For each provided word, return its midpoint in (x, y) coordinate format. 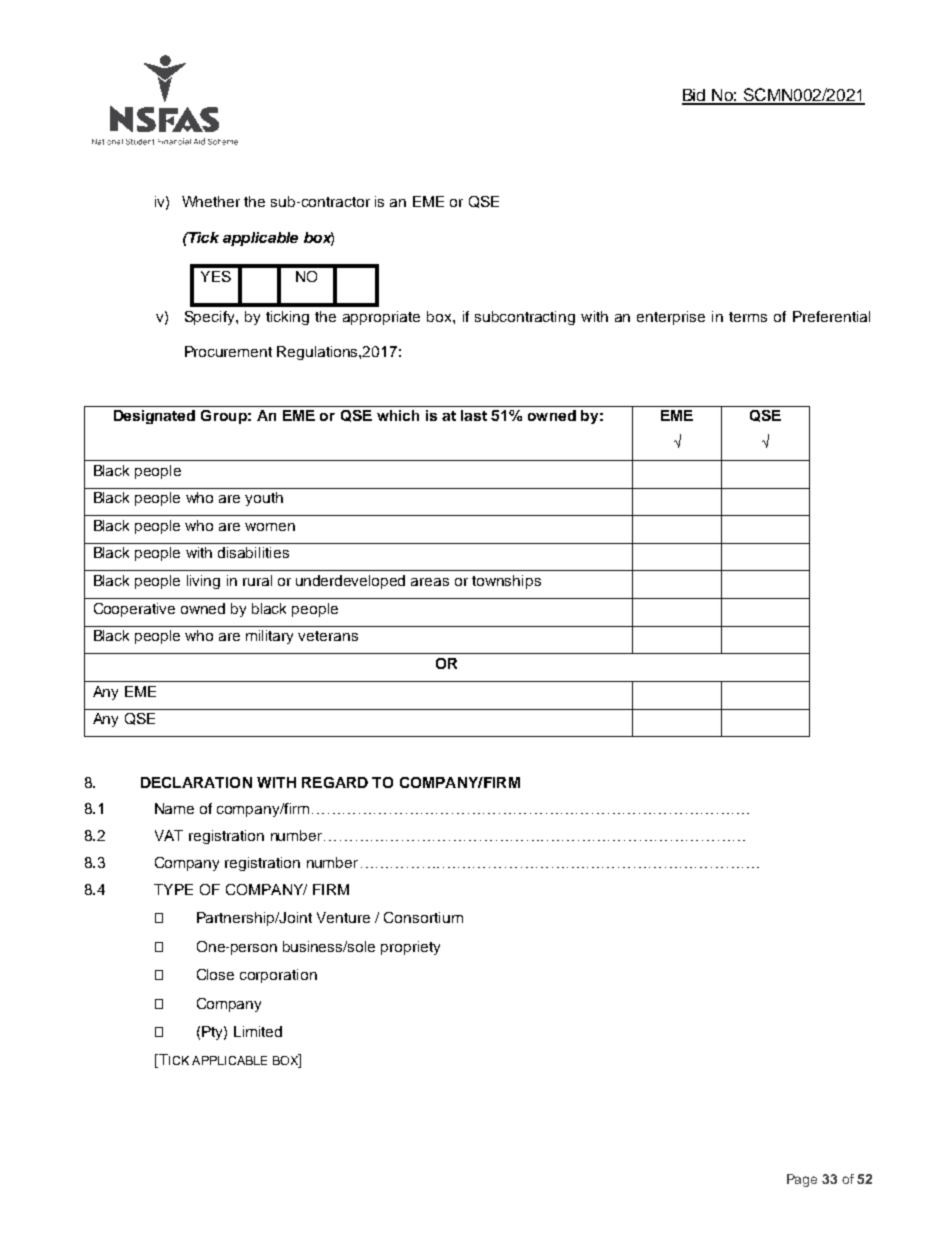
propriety (410, 948)
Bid (695, 96)
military (269, 637)
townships (506, 582)
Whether (211, 201)
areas (430, 582)
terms (748, 317)
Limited (258, 1031)
